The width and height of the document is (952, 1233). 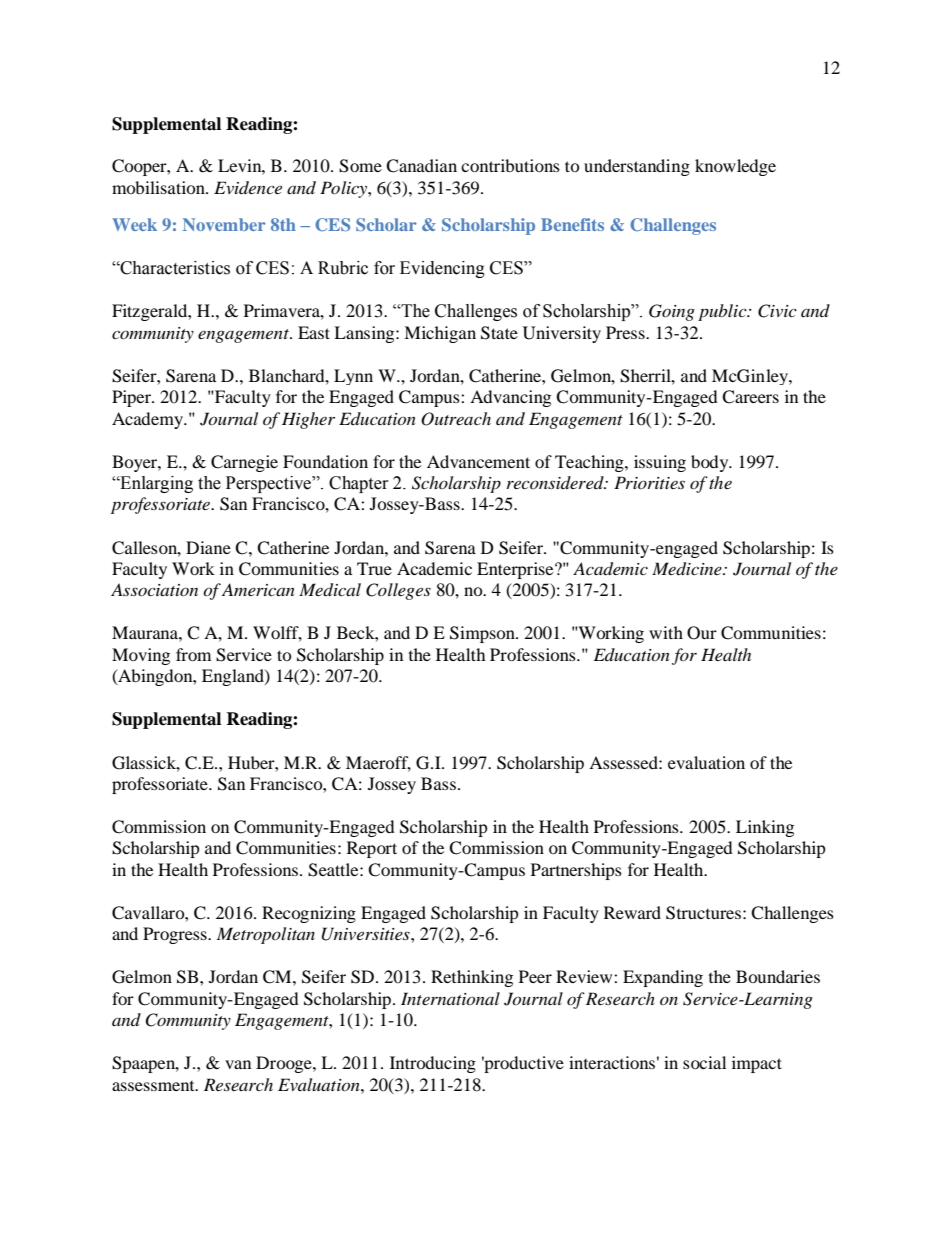 I want to click on from, so click(x=193, y=654).
